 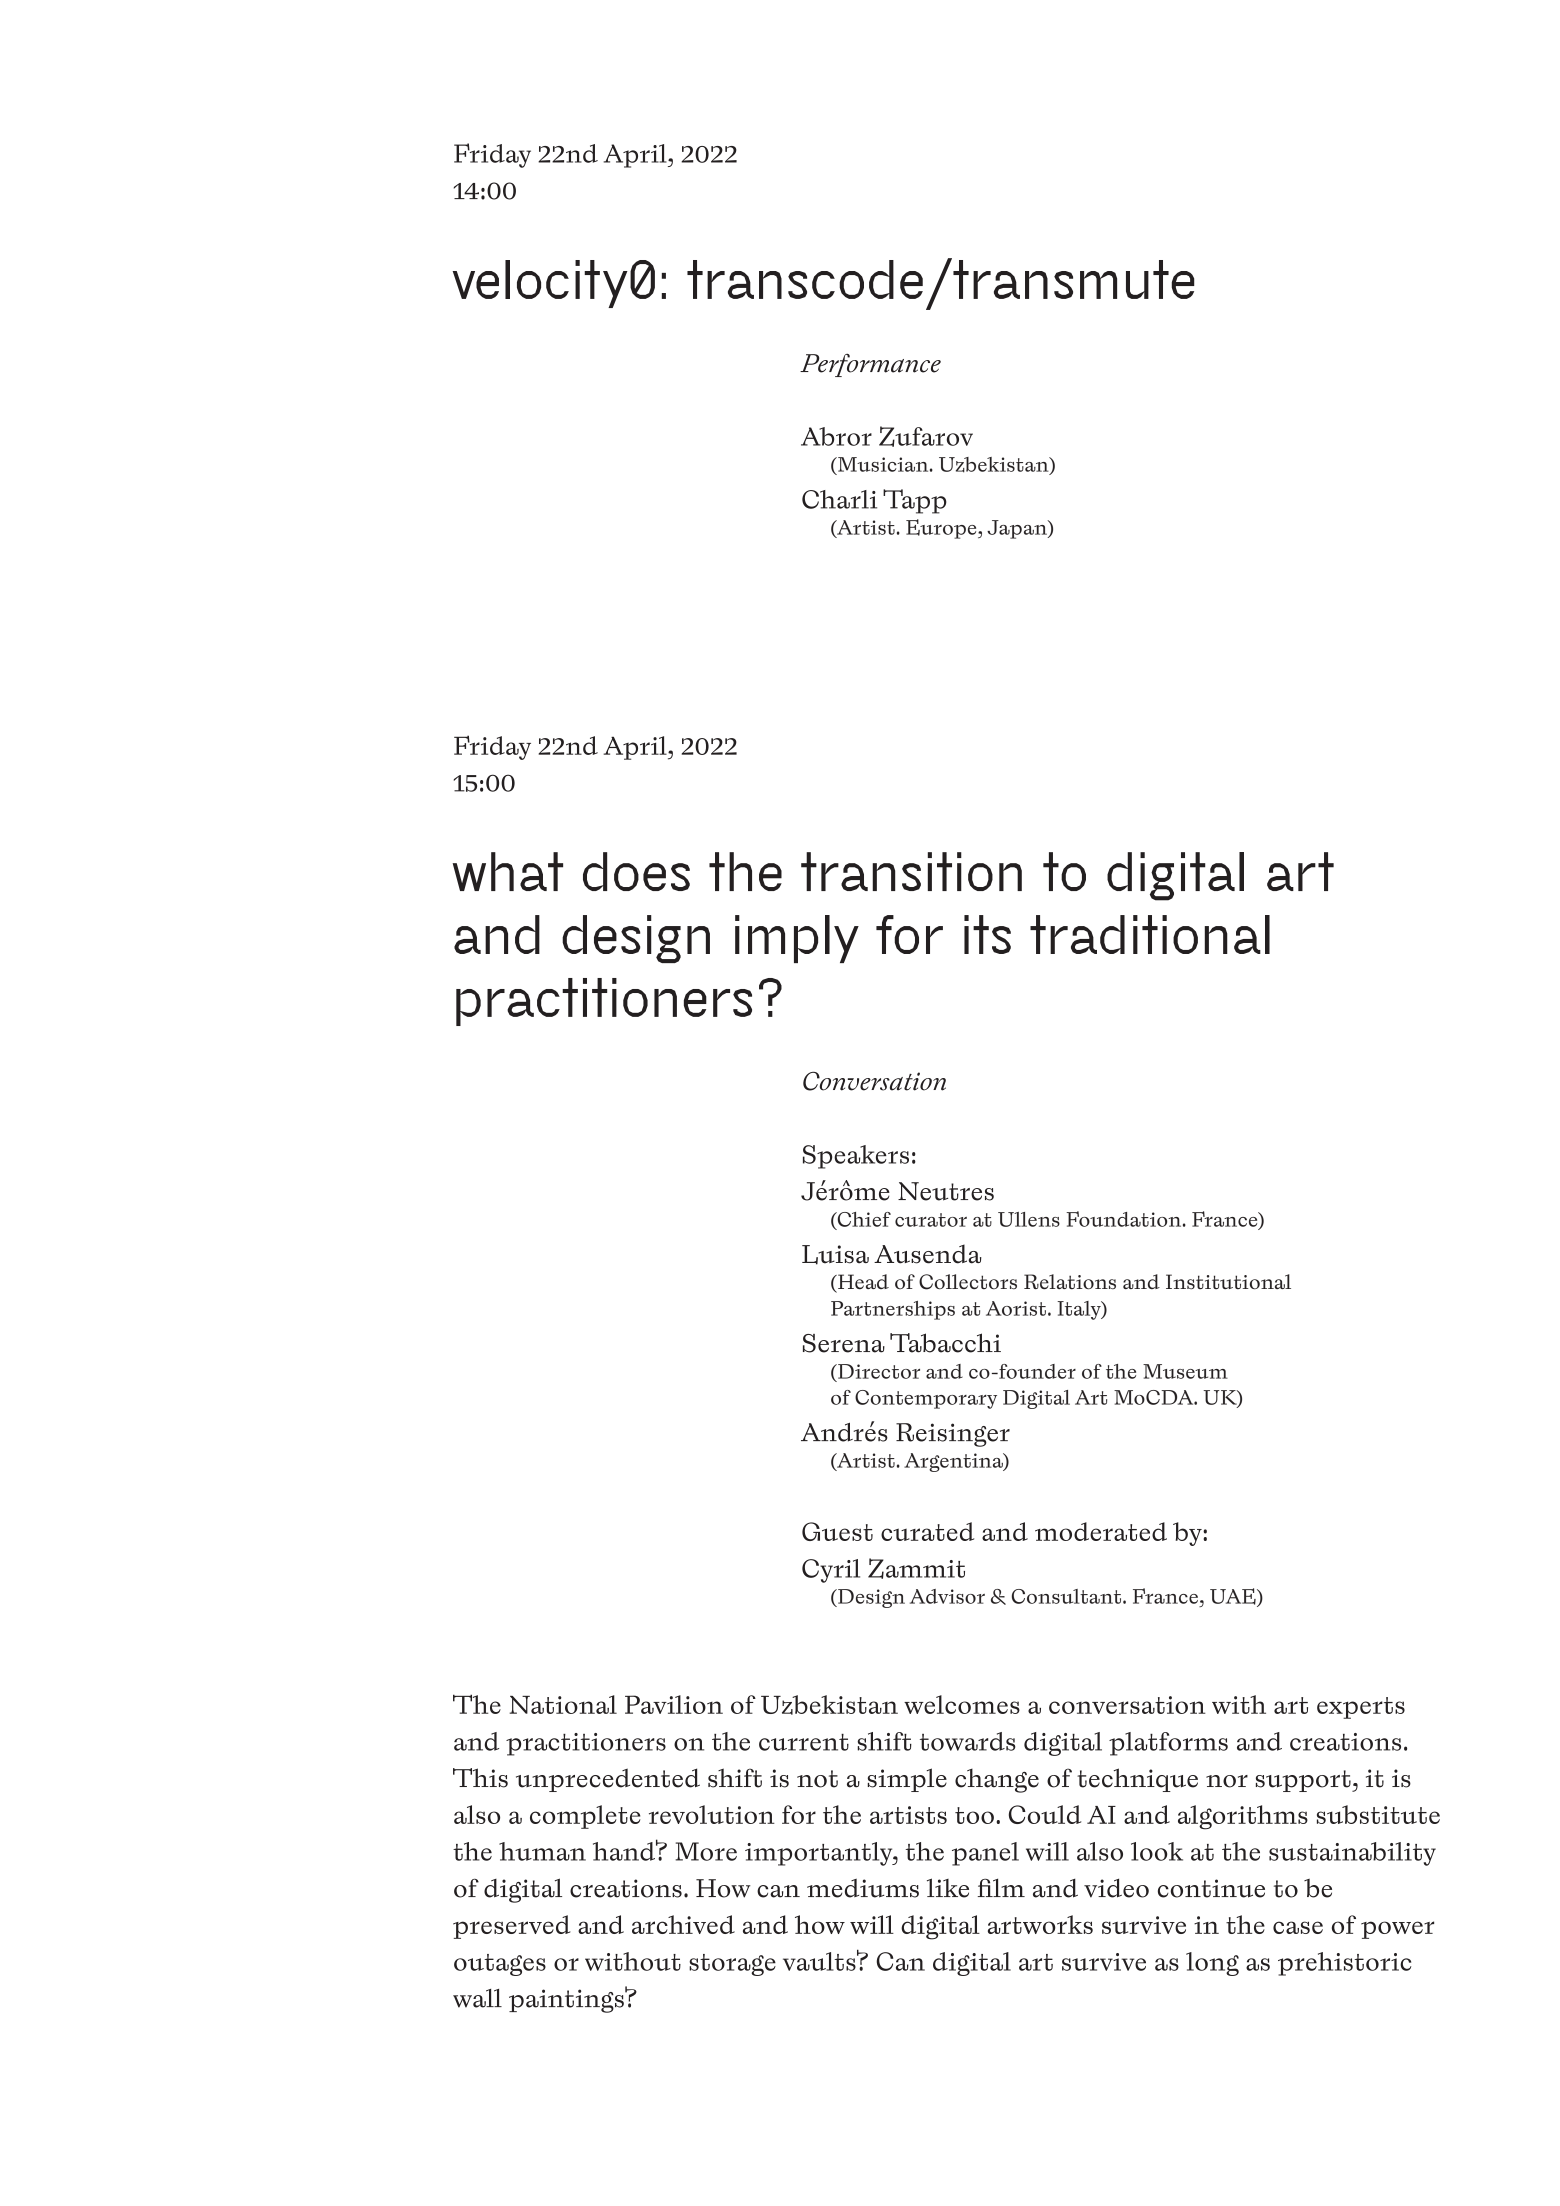 I want to click on Europe, so click(x=942, y=529).
